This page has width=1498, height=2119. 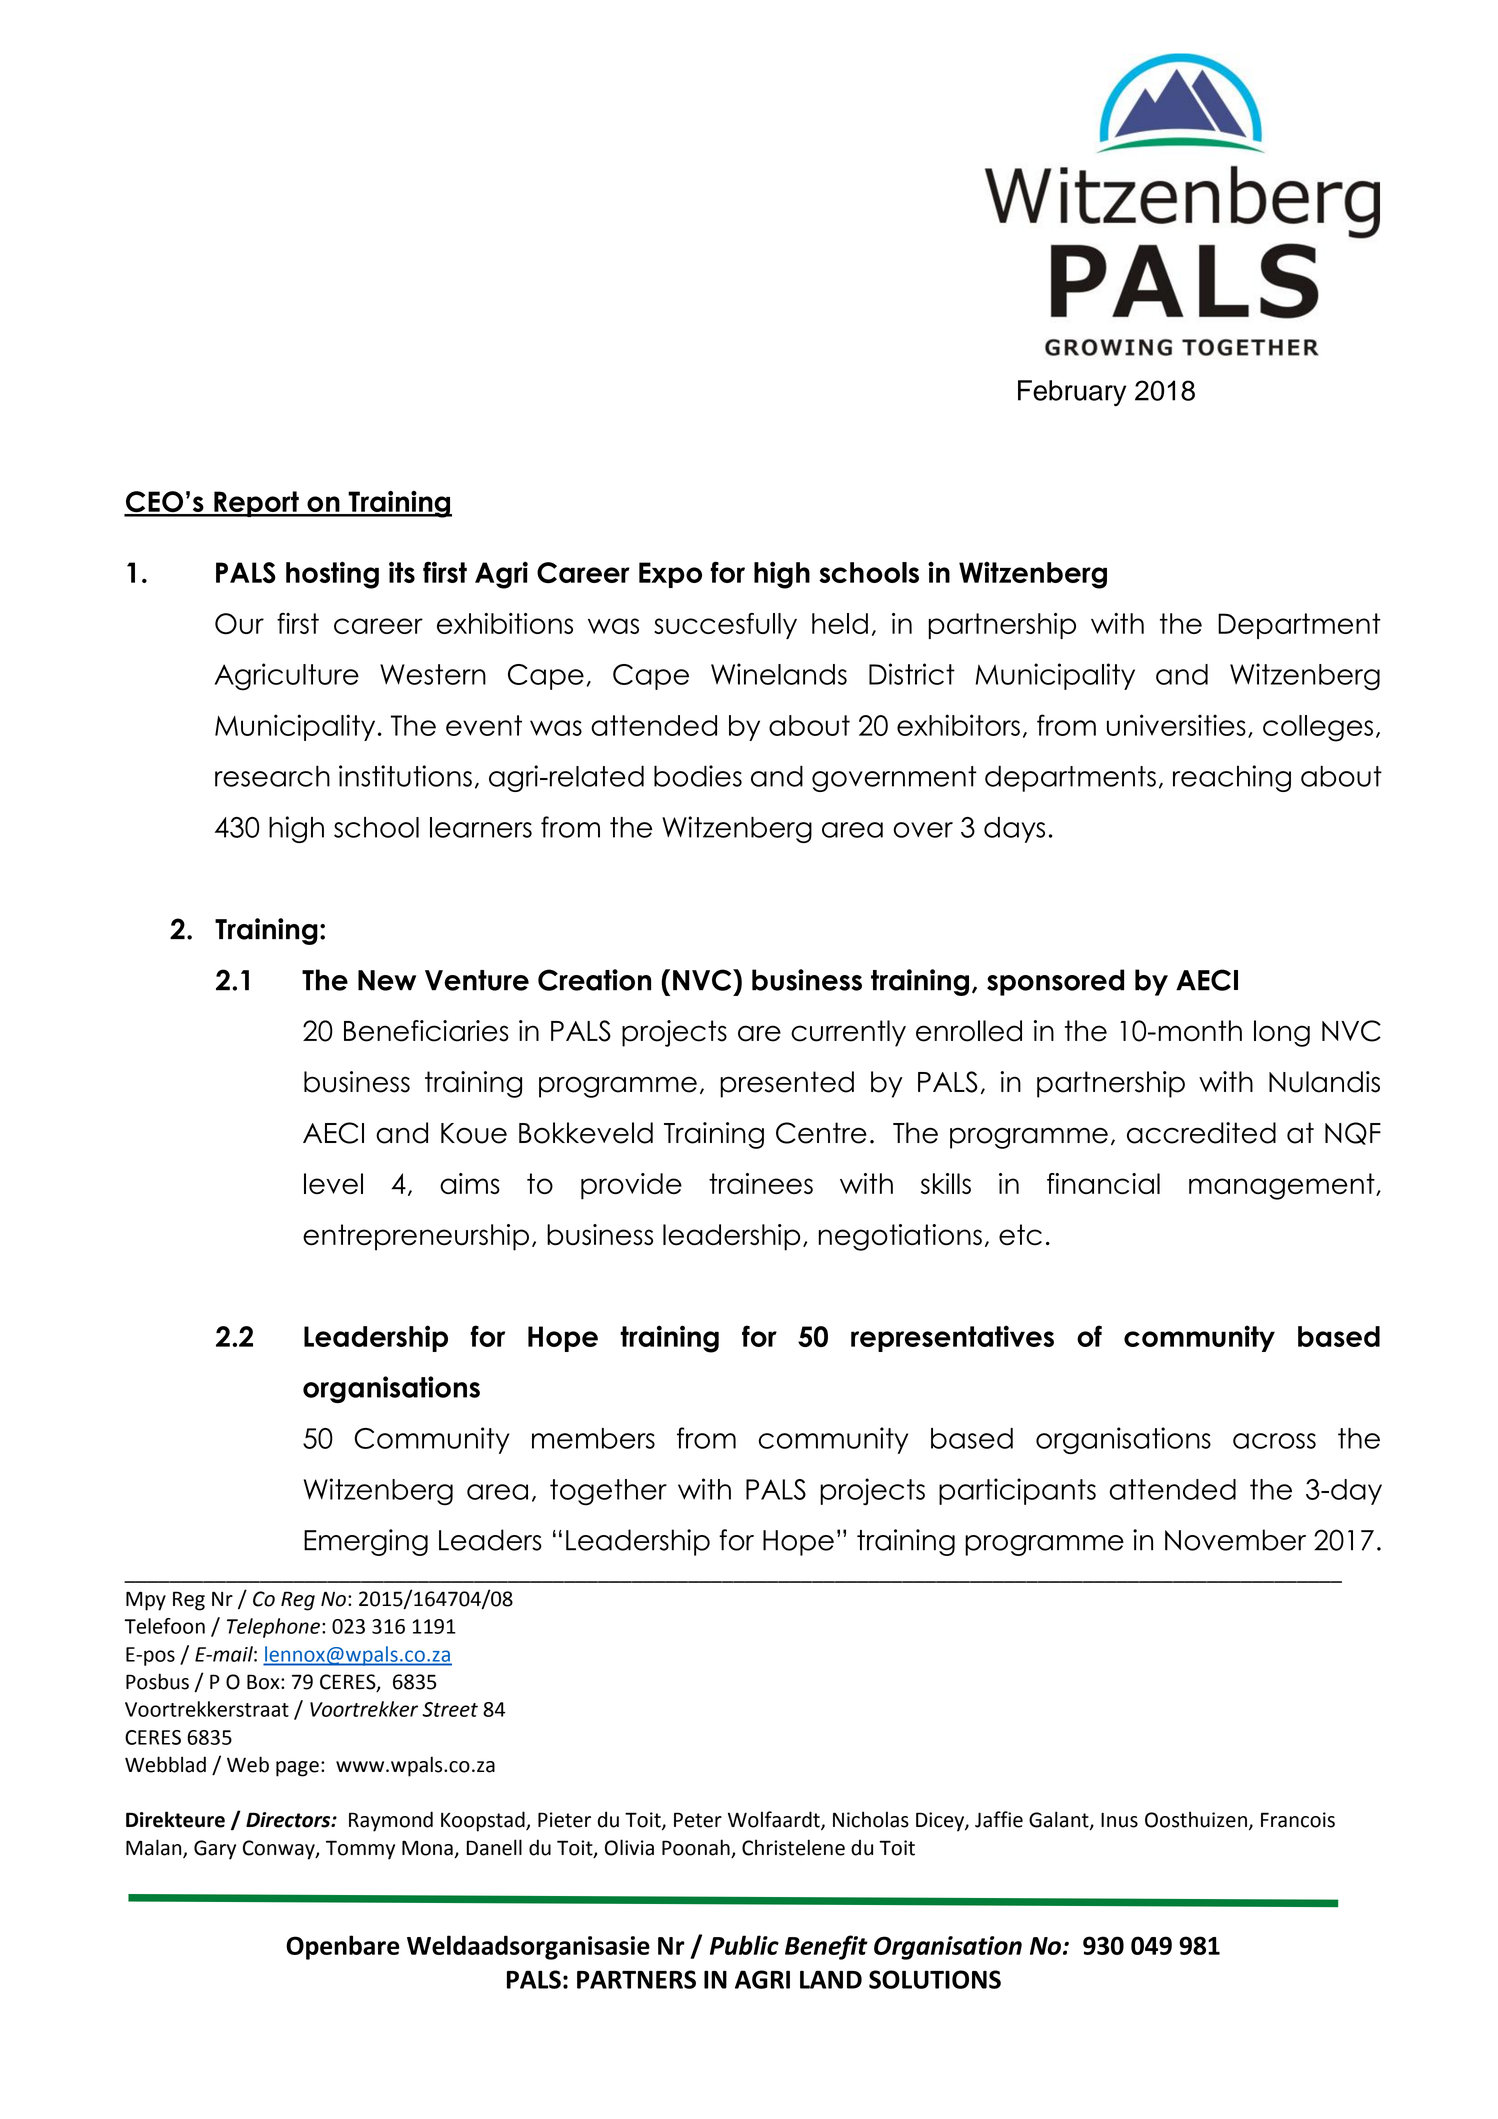 I want to click on Creation, so click(x=594, y=980).
